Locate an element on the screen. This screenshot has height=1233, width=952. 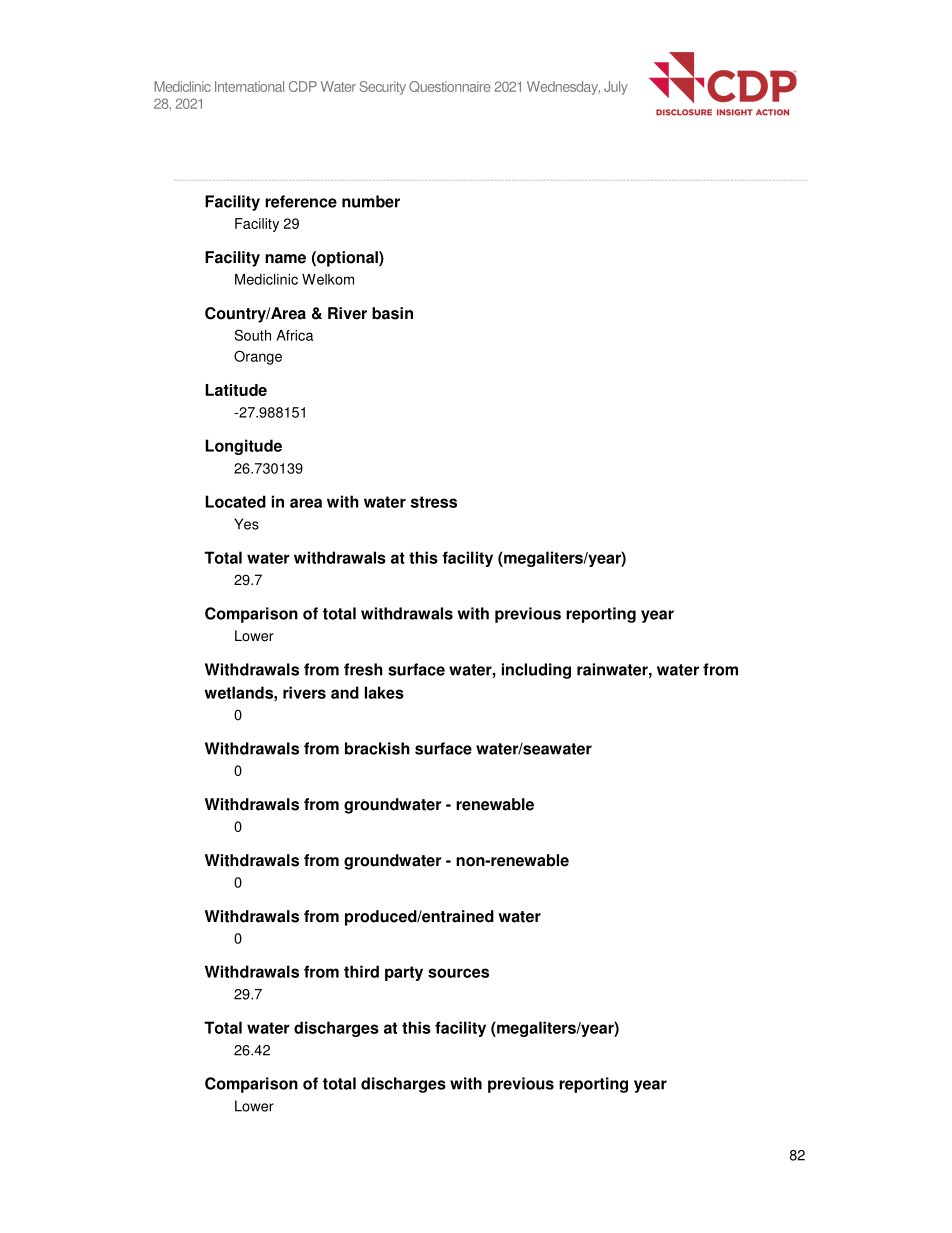
Yes is located at coordinates (246, 524).
